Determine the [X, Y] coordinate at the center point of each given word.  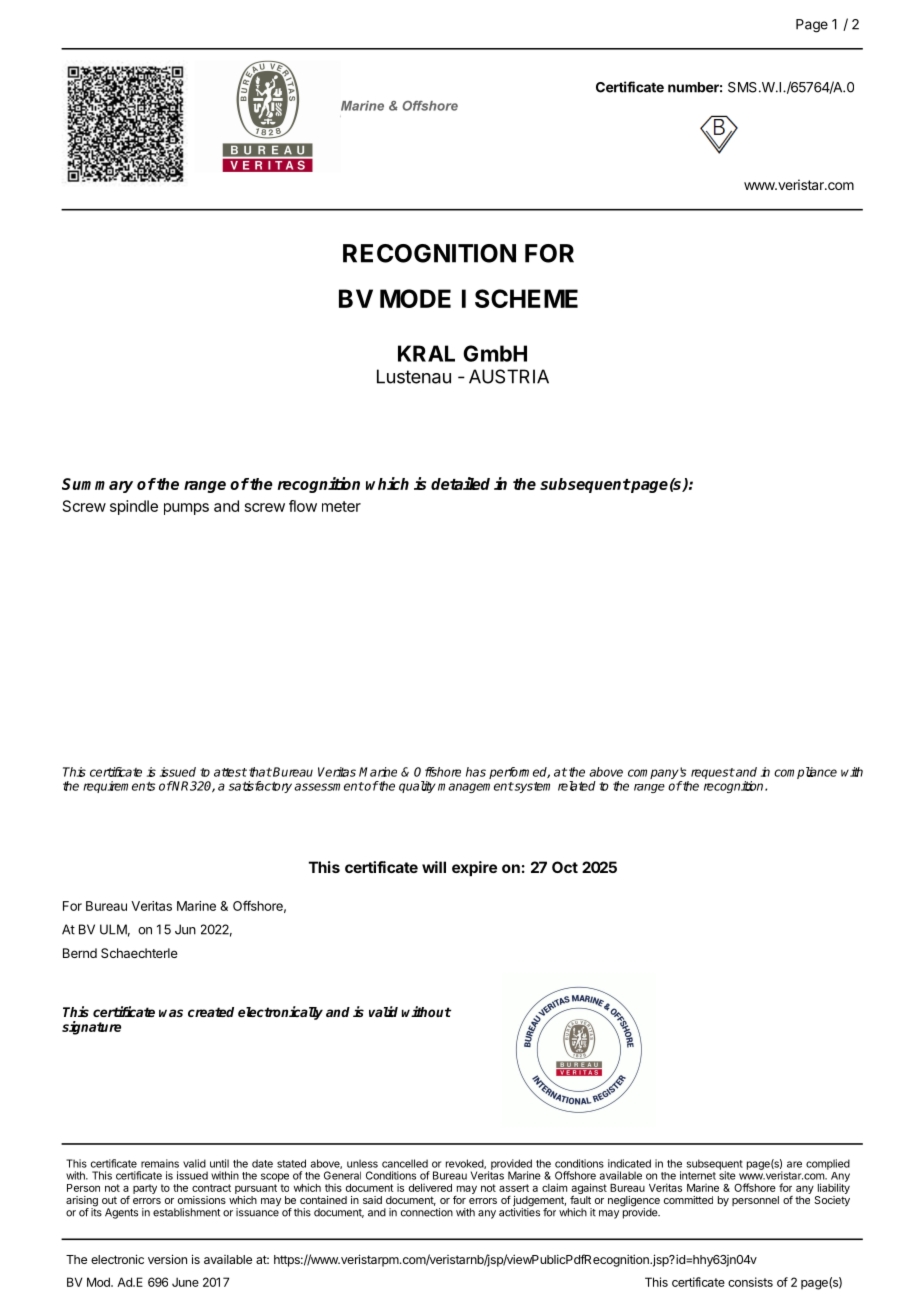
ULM [113, 929]
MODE [415, 298]
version [167, 1259]
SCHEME [526, 298]
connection [427, 1212]
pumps [186, 509]
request [711, 775]
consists [750, 1282]
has [476, 772]
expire [474, 868]
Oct [565, 867]
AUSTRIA [509, 376]
